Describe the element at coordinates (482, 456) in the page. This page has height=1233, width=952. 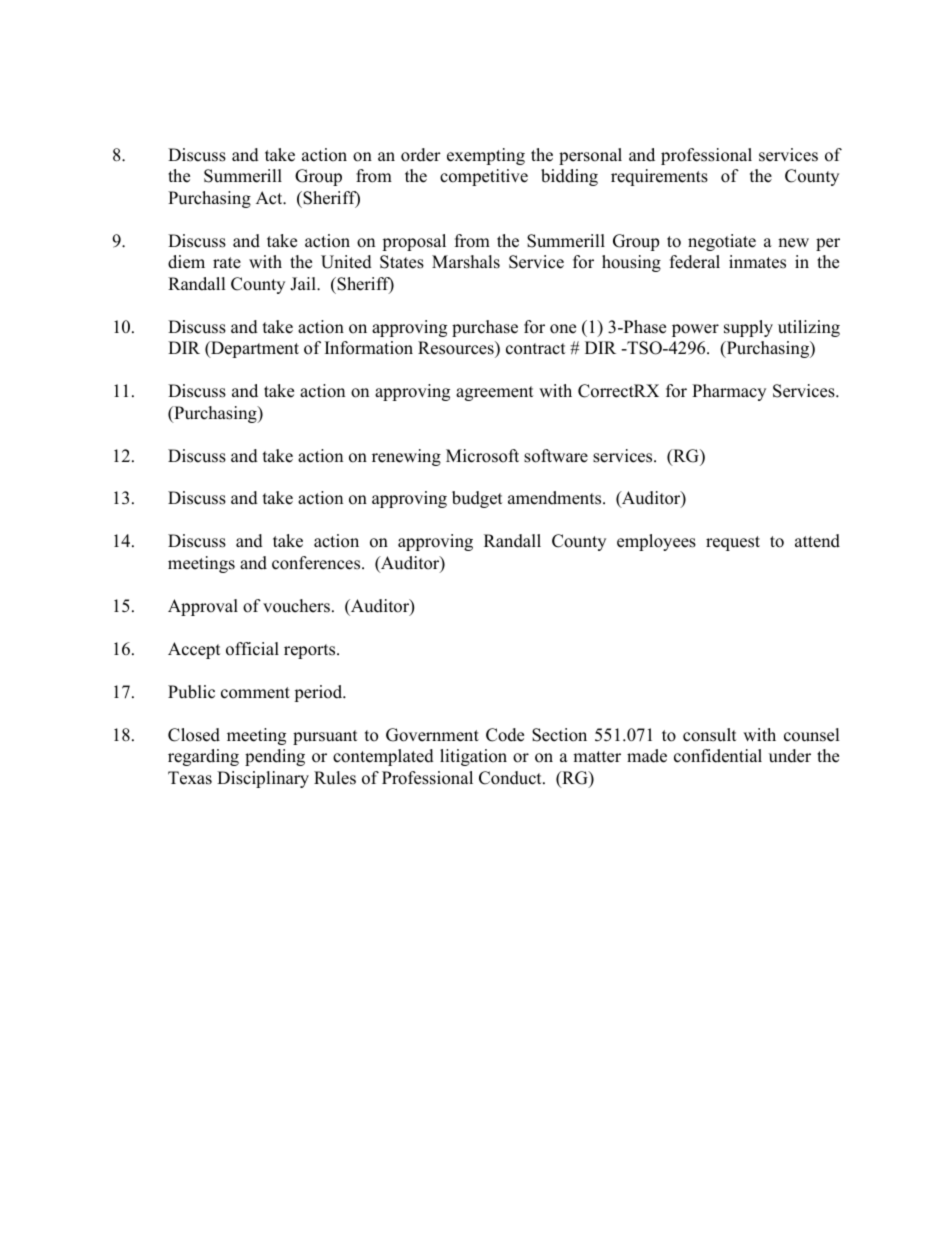
I see `Microsoft` at that location.
